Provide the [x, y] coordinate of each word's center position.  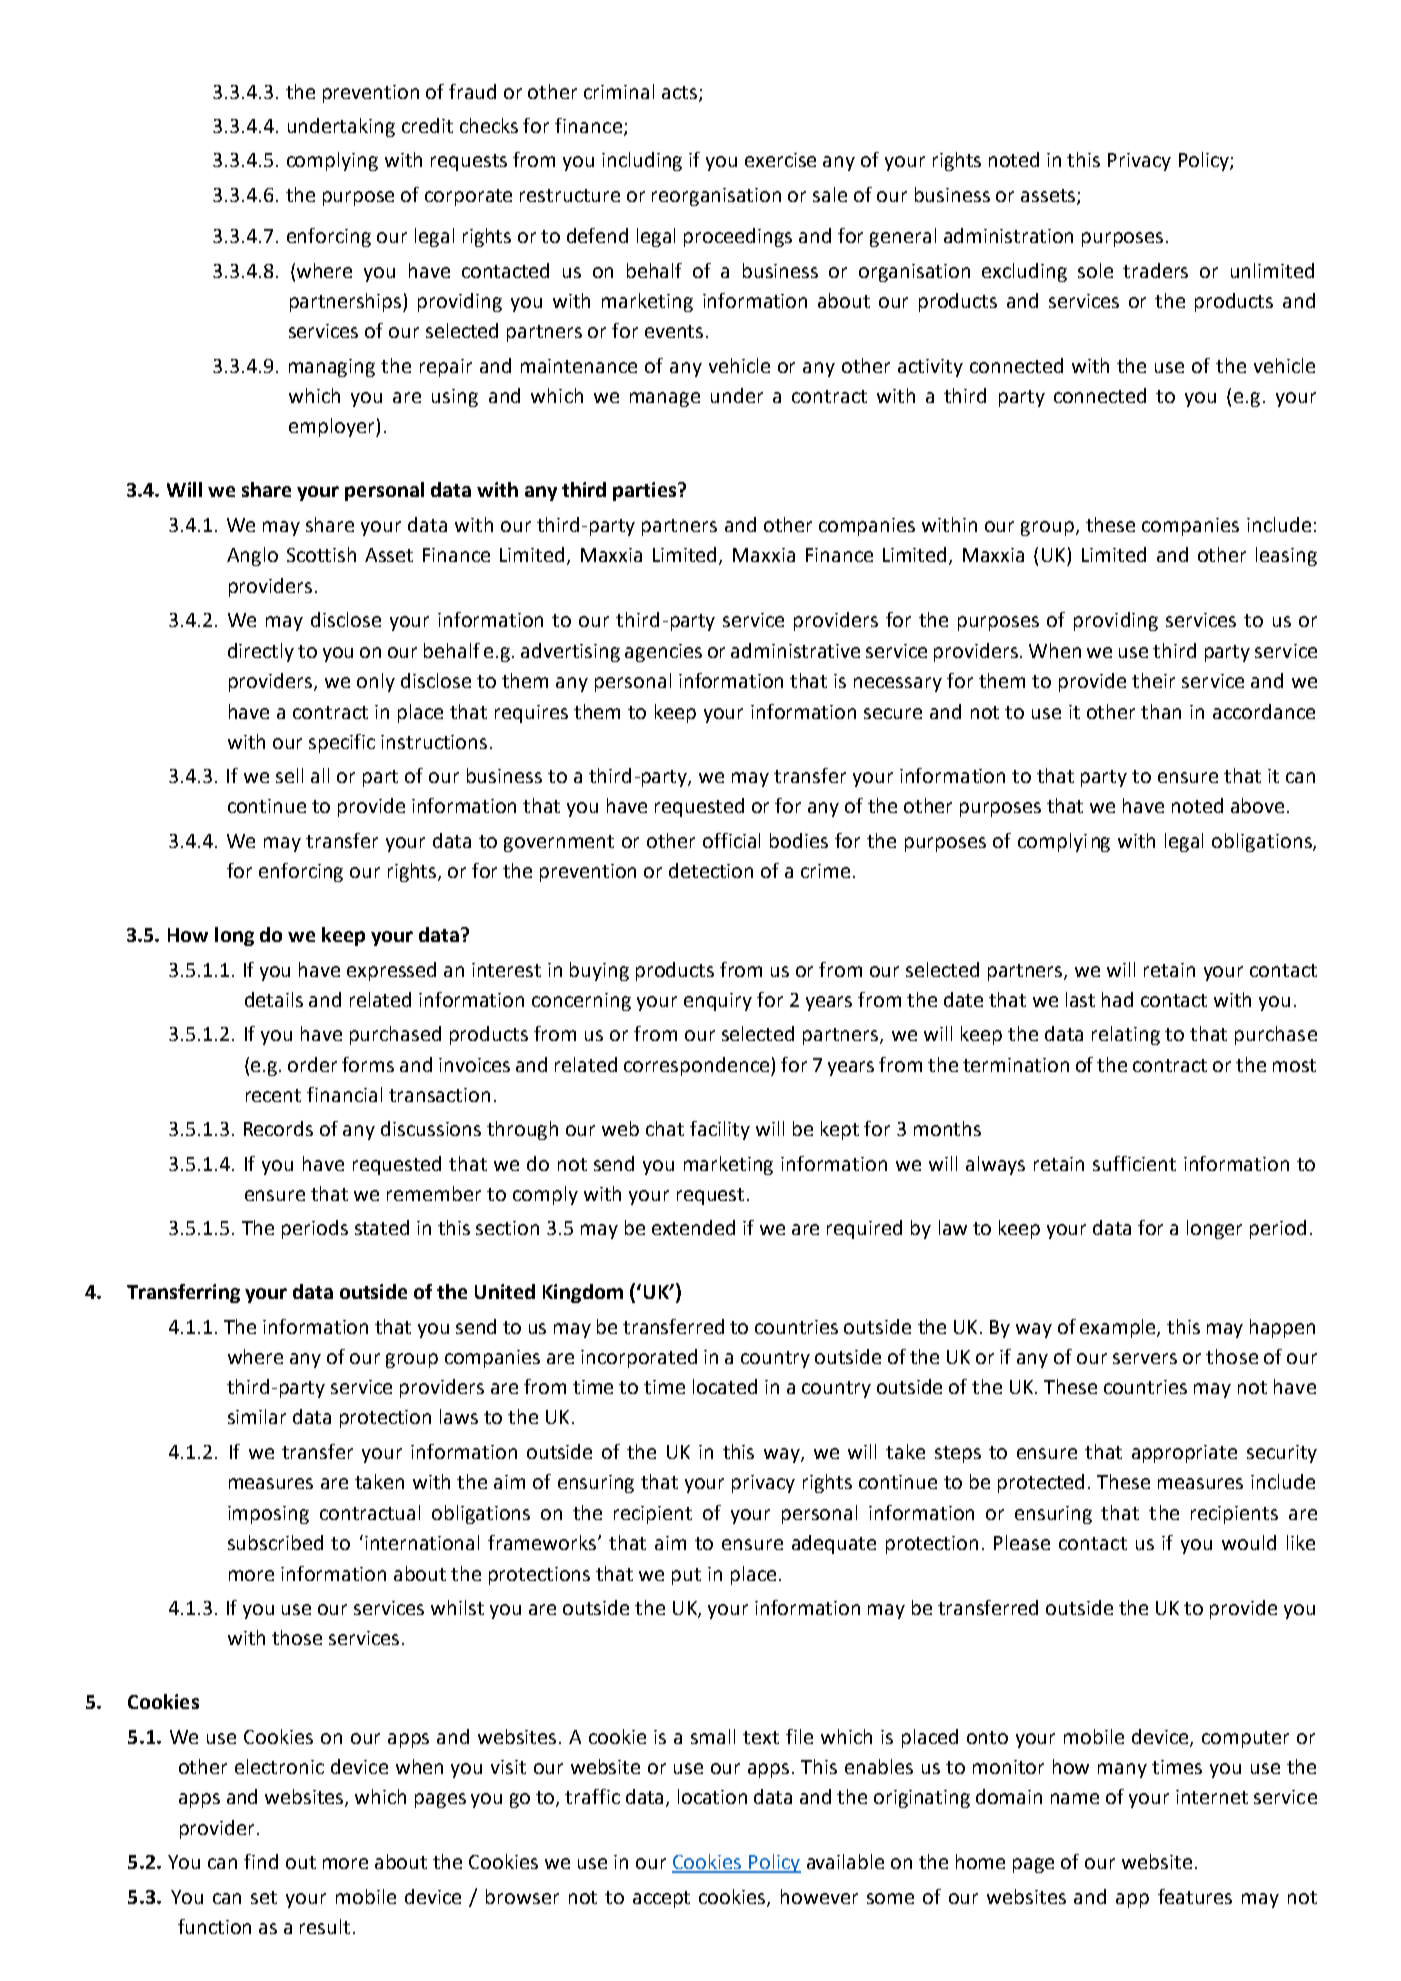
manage [665, 399]
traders [1155, 270]
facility [720, 1130]
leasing [1286, 556]
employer [333, 427]
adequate [834, 1544]
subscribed [275, 1542]
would [1249, 1542]
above [1257, 805]
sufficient [1134, 1163]
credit [427, 125]
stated [382, 1227]
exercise [780, 160]
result [325, 1926]
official [731, 840]
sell [289, 775]
